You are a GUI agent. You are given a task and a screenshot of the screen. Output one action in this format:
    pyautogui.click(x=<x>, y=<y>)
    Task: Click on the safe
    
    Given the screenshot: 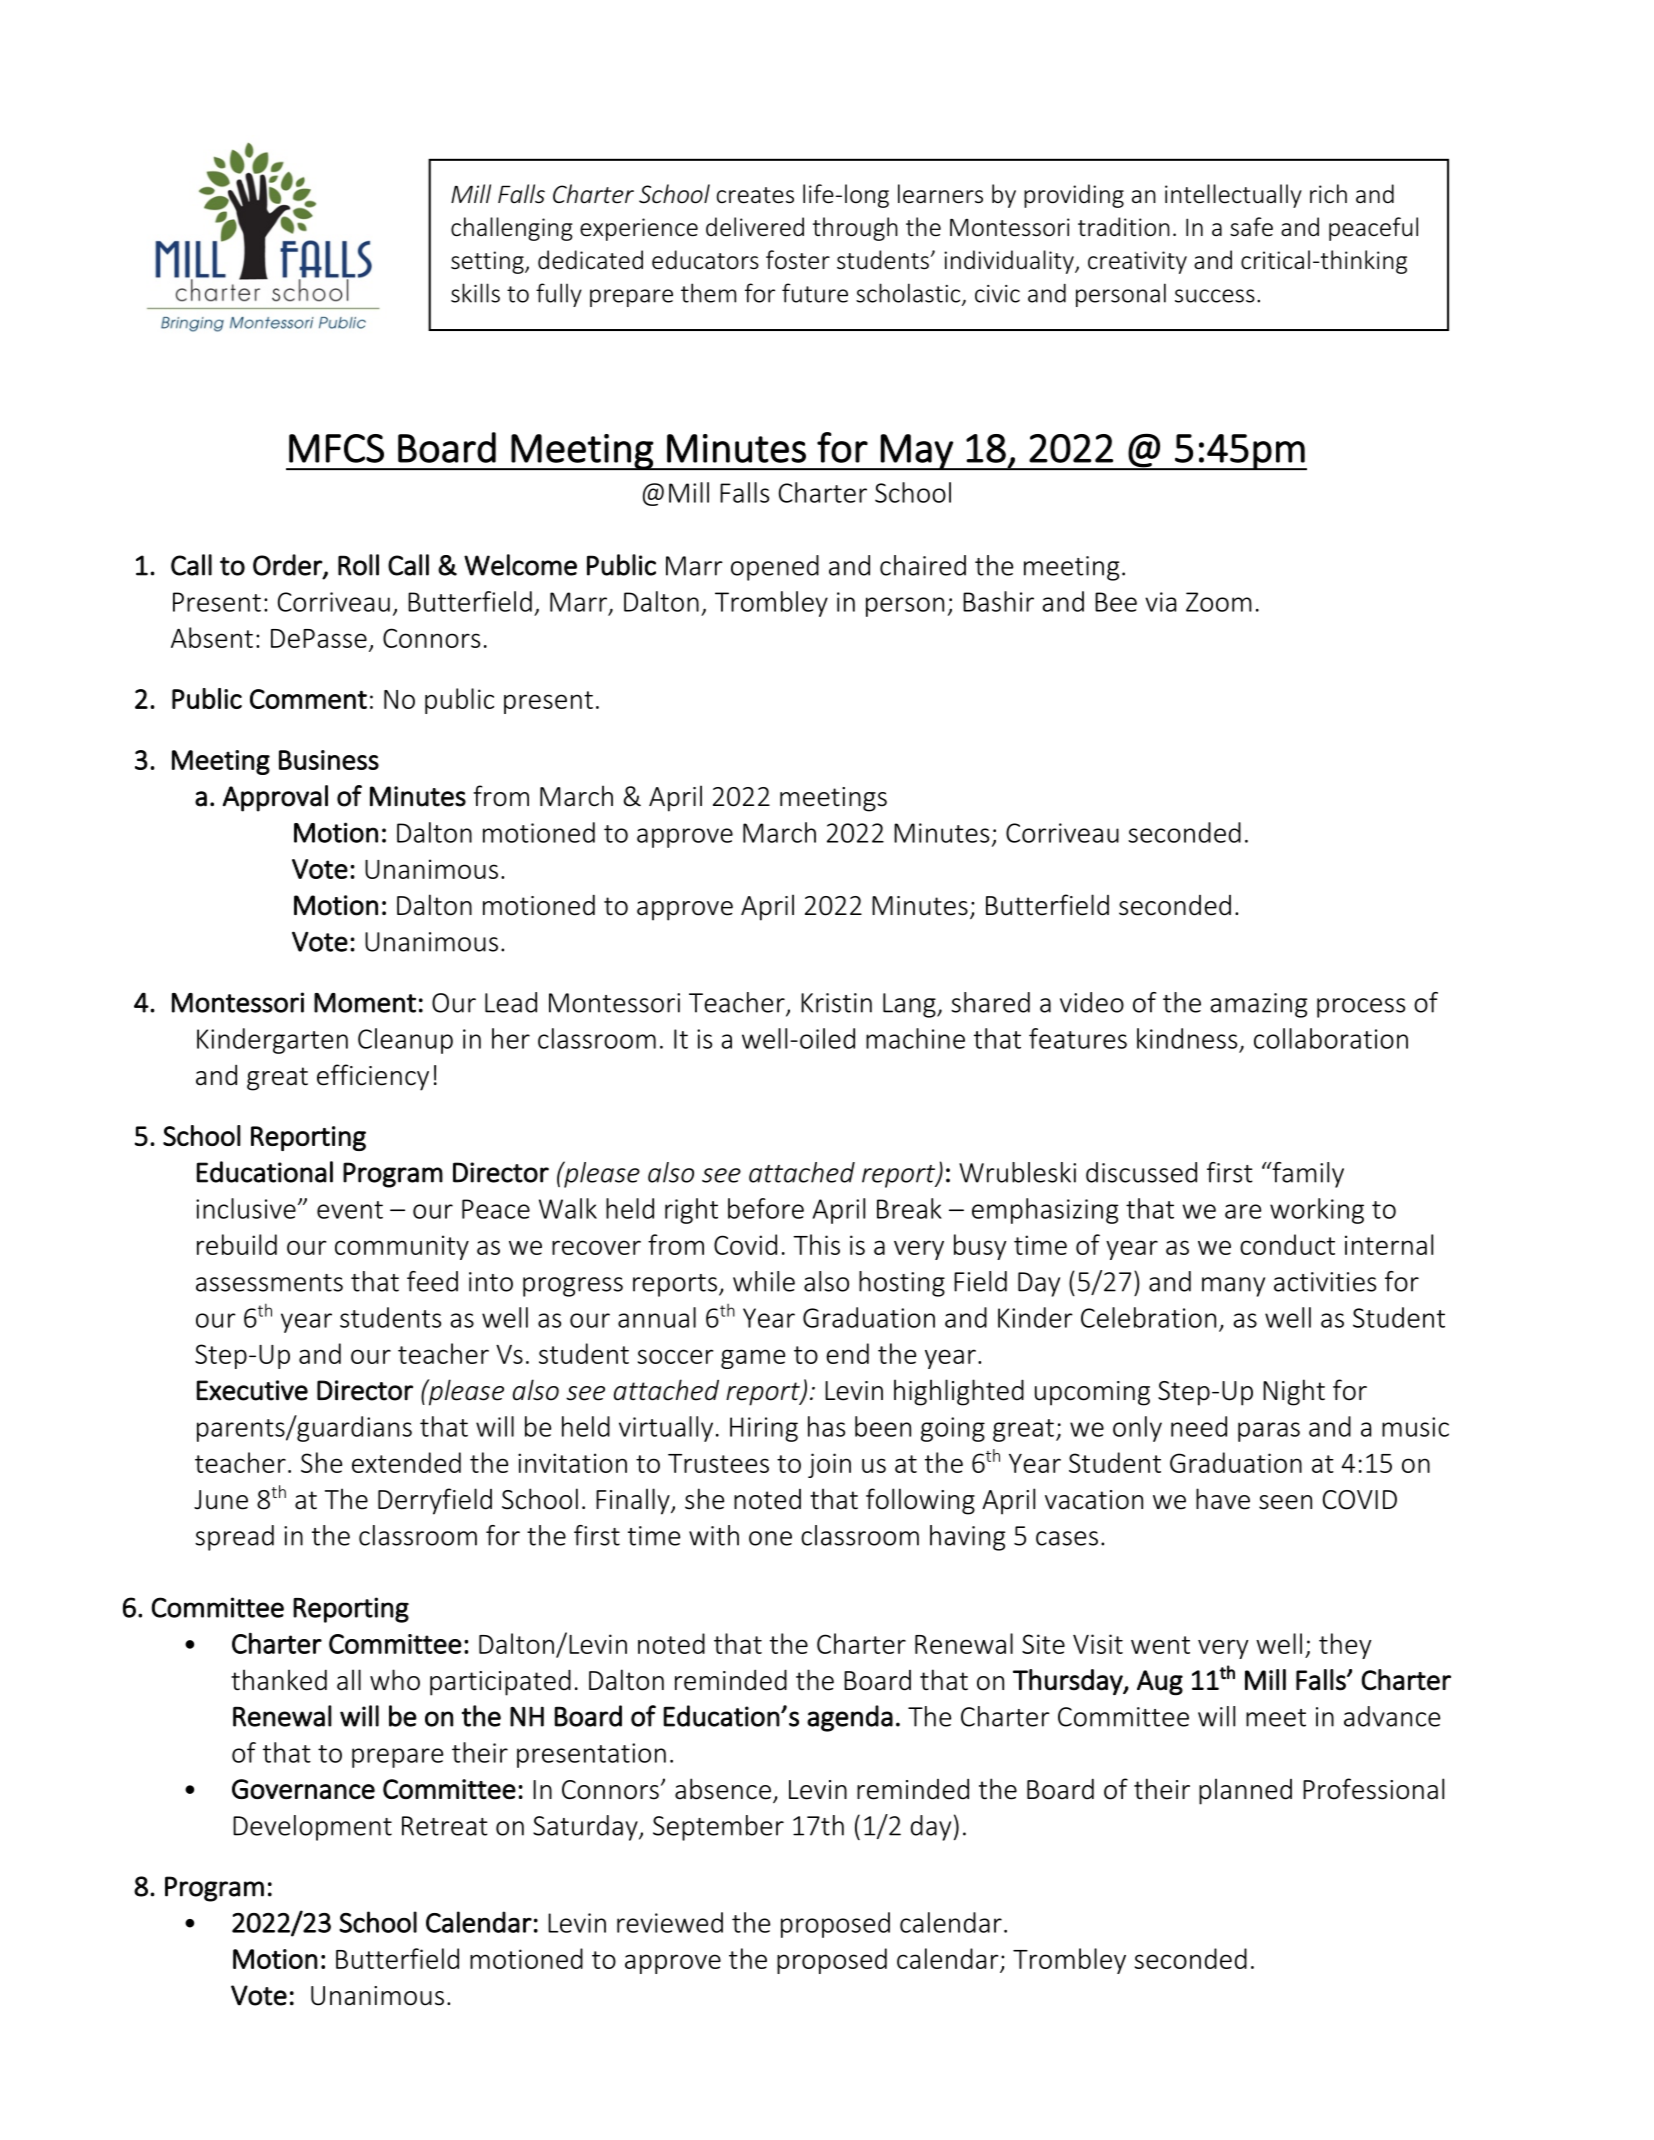 What is the action you would take?
    pyautogui.click(x=1251, y=226)
